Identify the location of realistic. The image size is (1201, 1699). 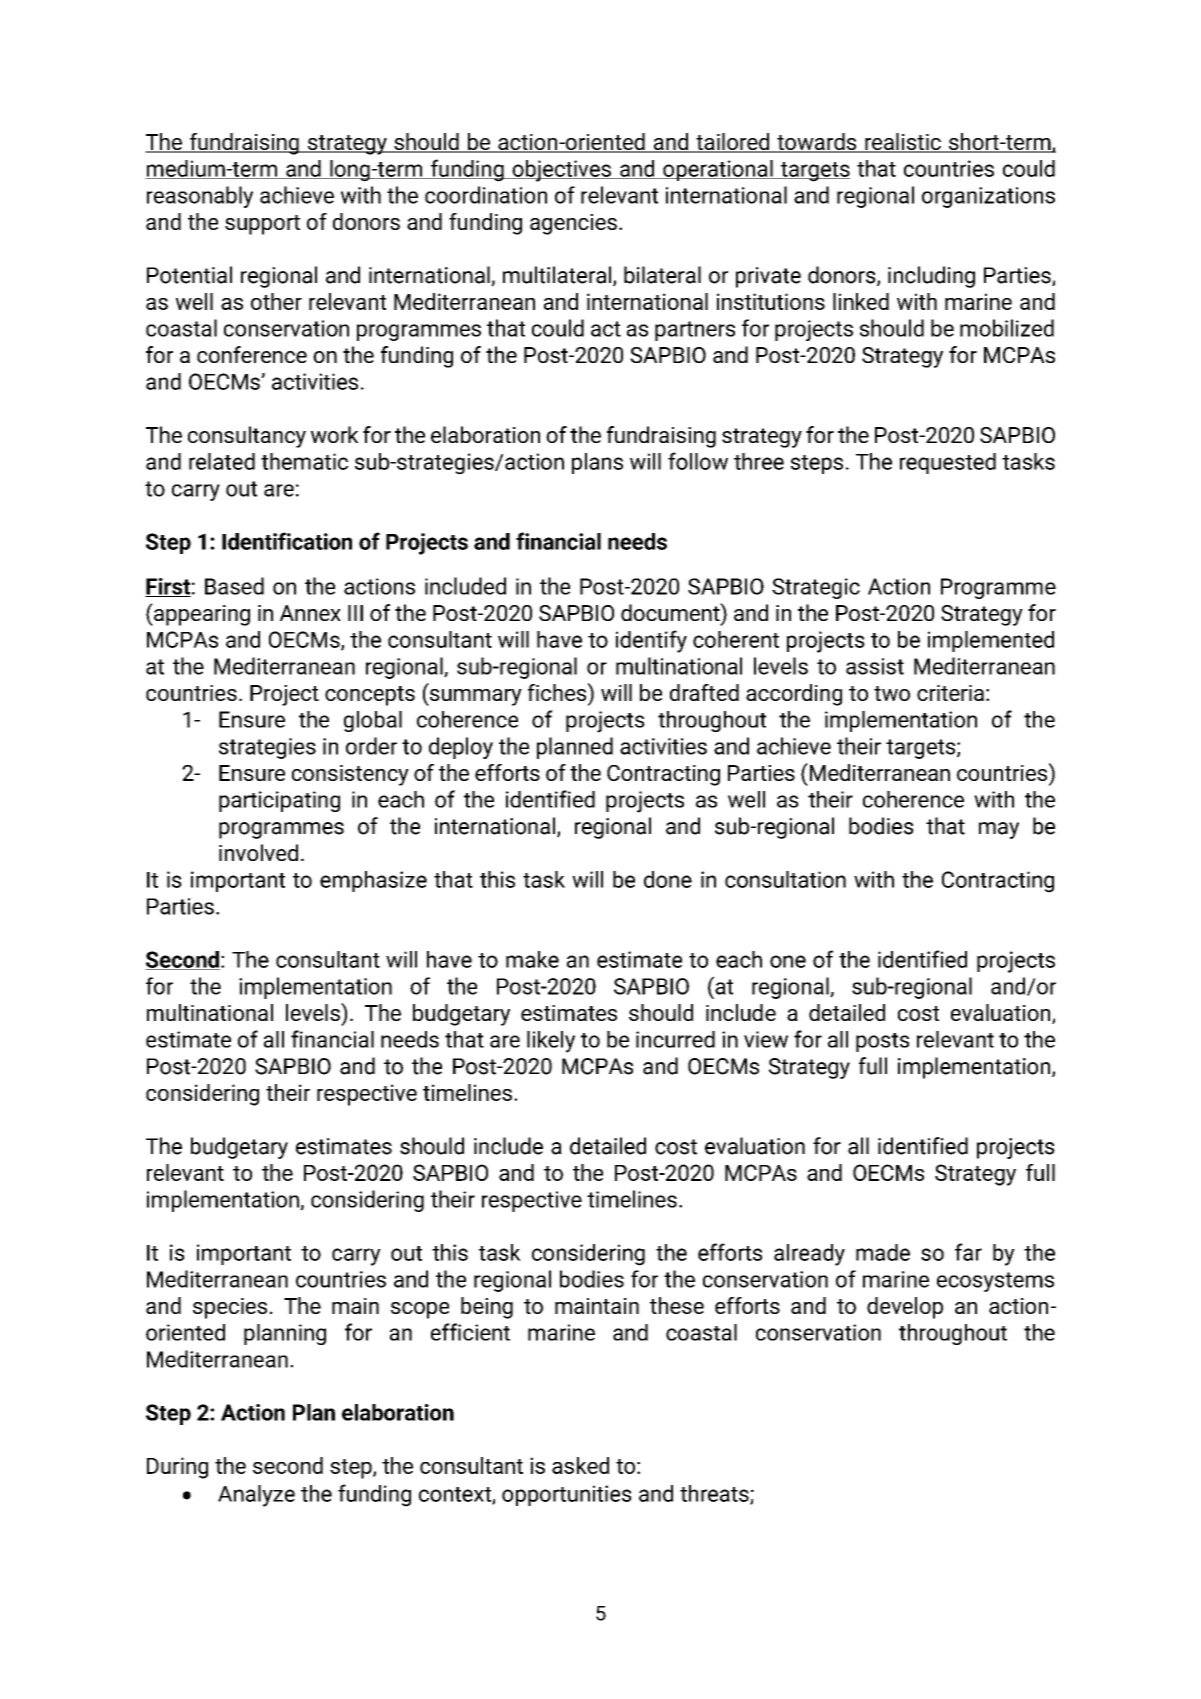
(903, 143).
